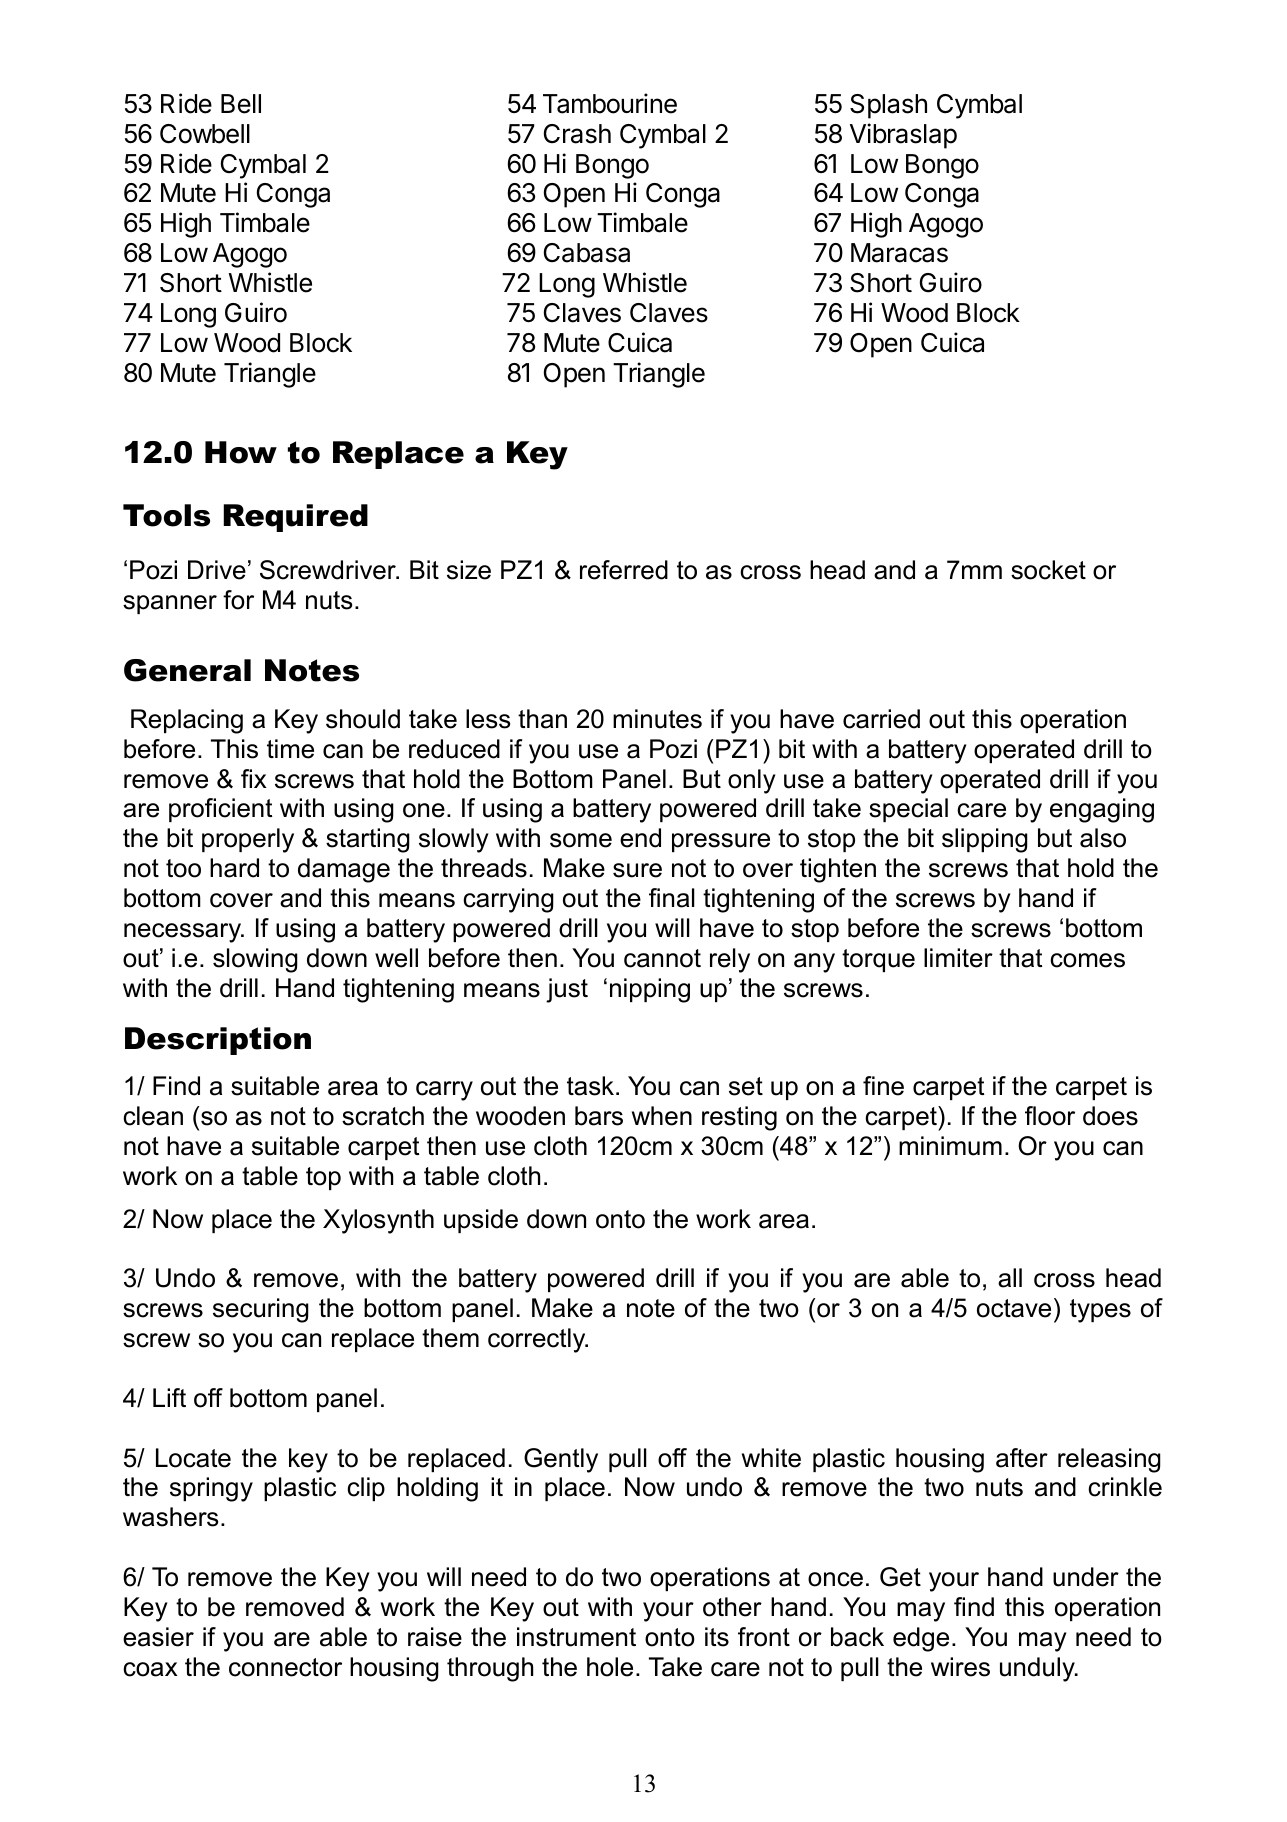 The width and height of the screenshot is (1287, 1822). What do you see at coordinates (672, 898) in the screenshot?
I see `final` at bounding box center [672, 898].
